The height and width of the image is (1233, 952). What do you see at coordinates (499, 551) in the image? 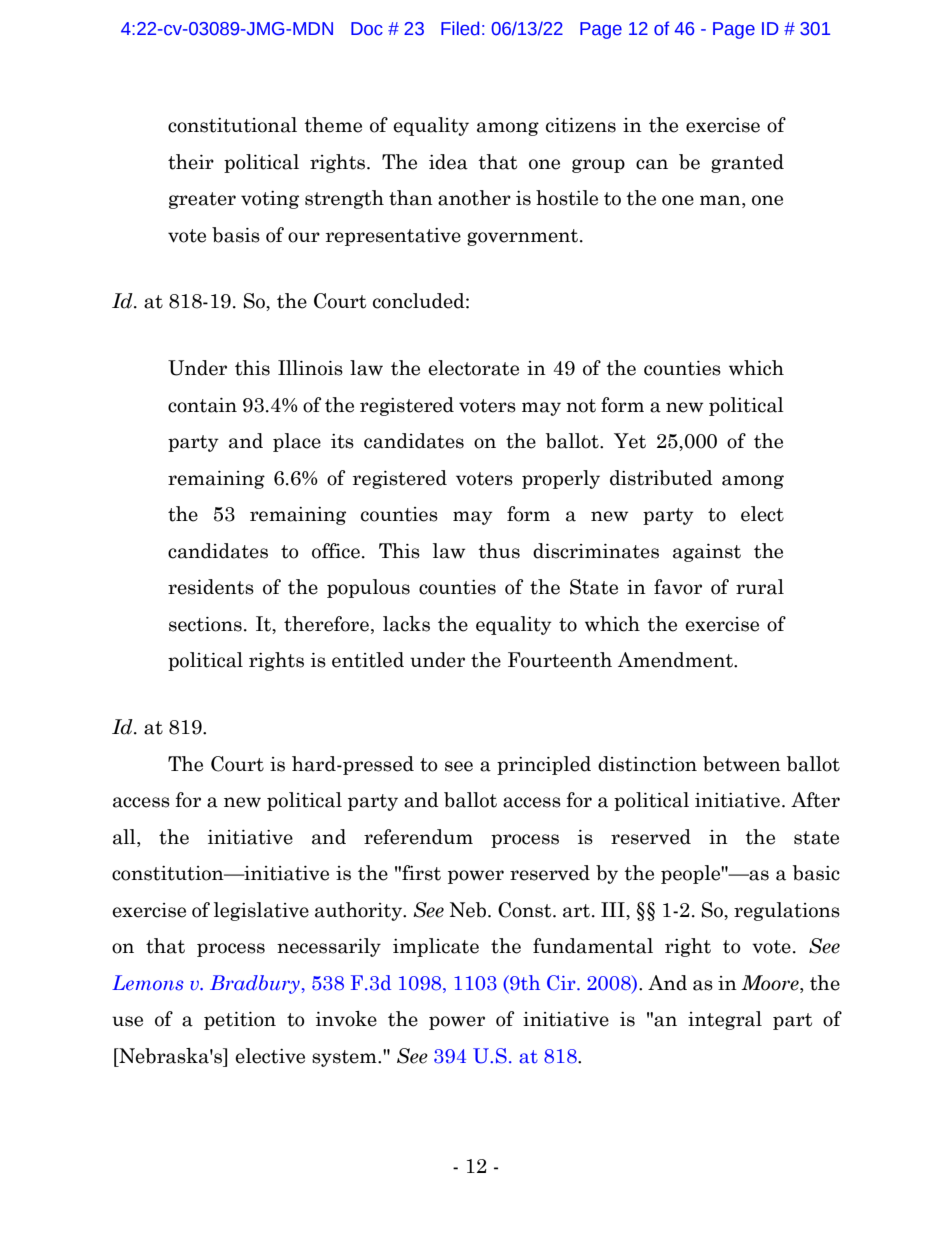
I see `thus` at bounding box center [499, 551].
